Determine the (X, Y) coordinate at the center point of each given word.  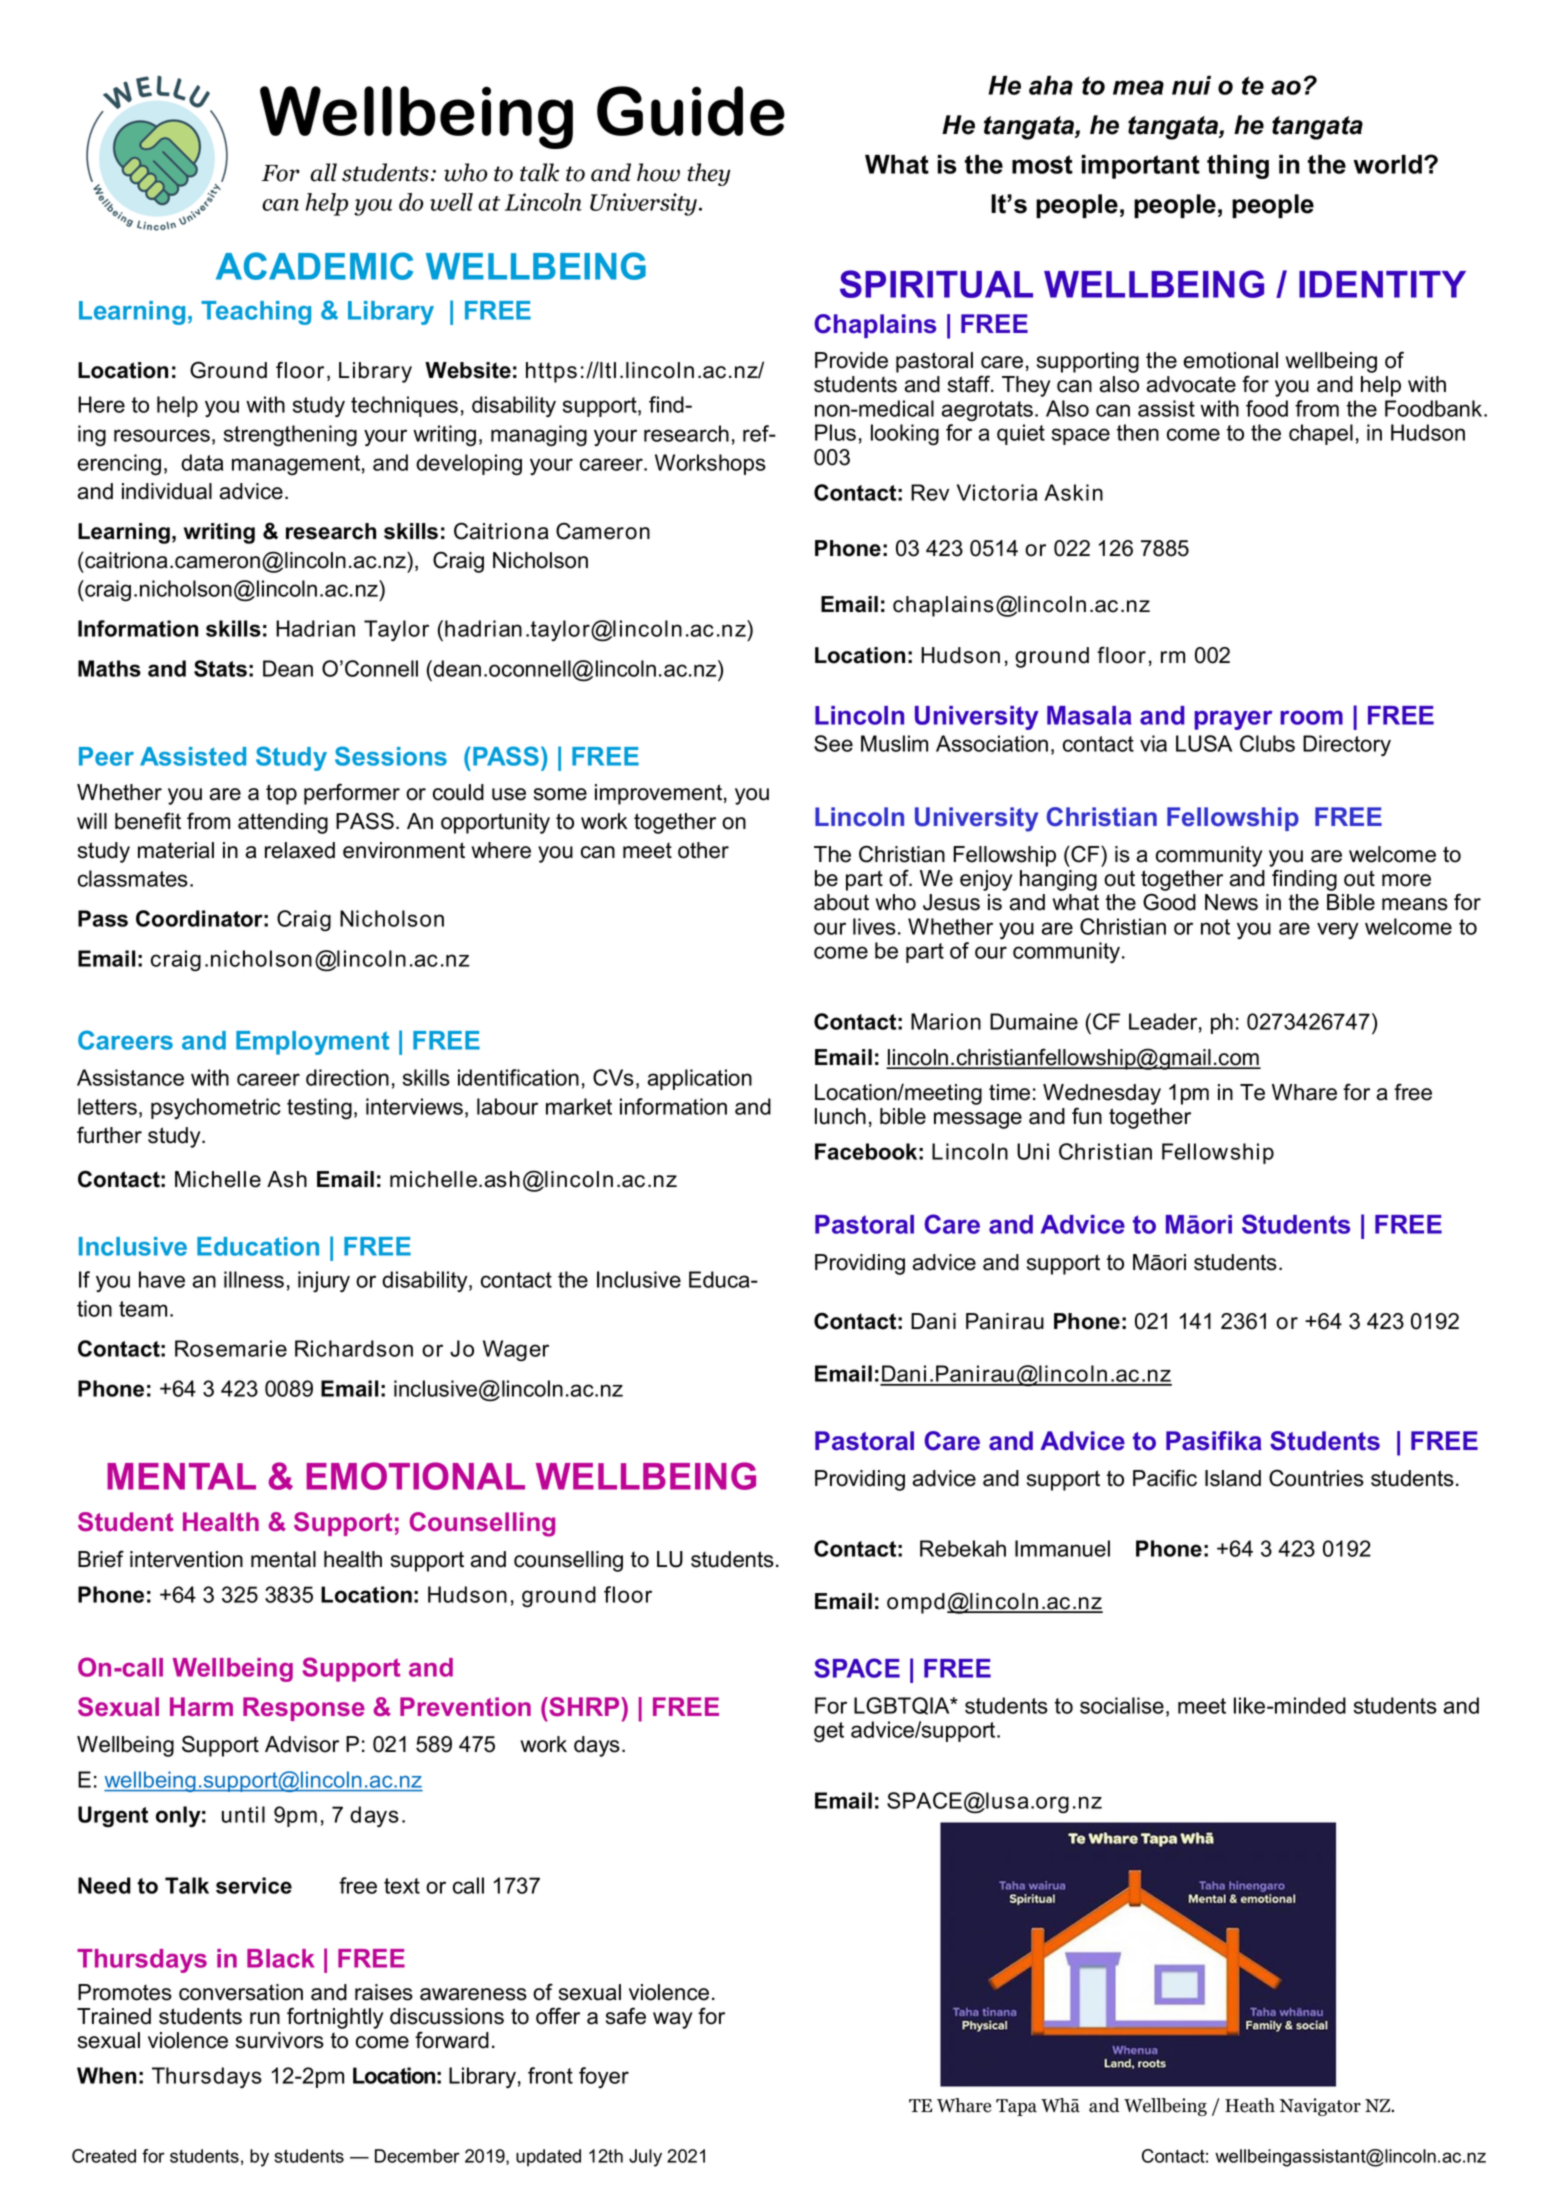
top (281, 794)
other (703, 850)
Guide (691, 111)
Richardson (354, 1348)
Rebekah (963, 1548)
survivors (280, 2040)
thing (1238, 167)
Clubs (1267, 743)
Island (1233, 1478)
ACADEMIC (314, 266)
